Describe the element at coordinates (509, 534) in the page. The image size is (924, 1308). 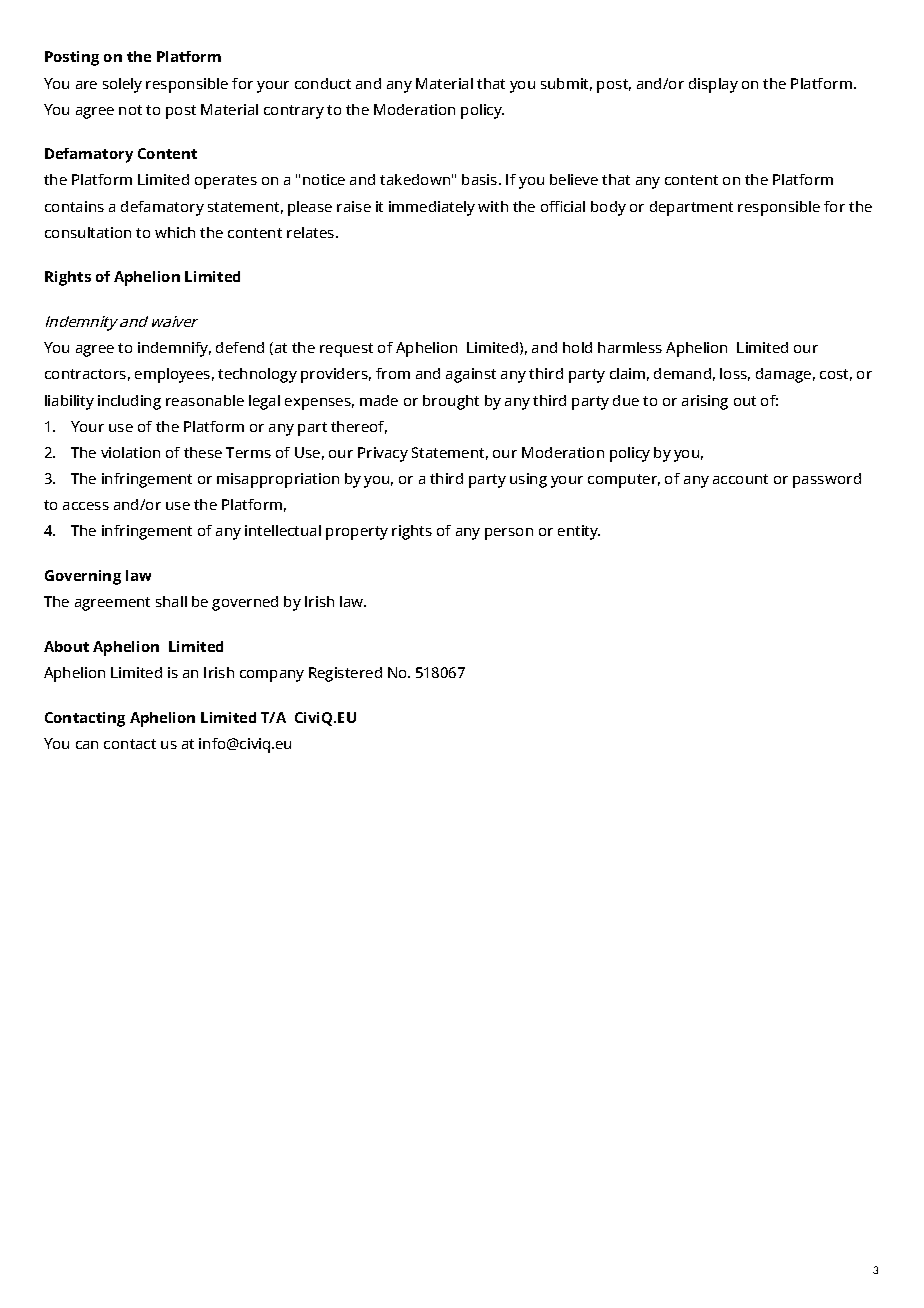
I see `person` at that location.
